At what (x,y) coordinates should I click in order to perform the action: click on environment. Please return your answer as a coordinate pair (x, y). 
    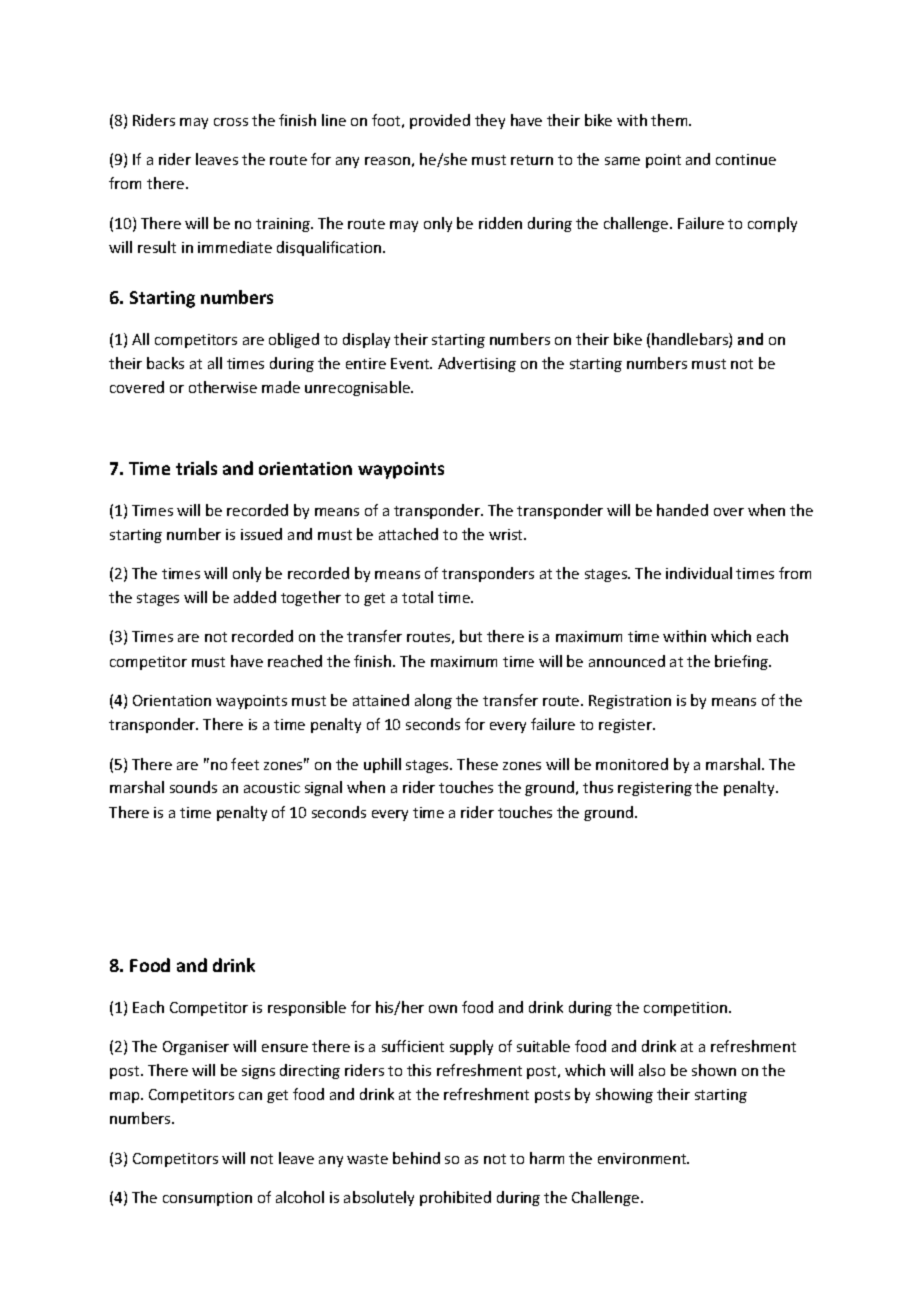
    Looking at the image, I should click on (643, 1158).
